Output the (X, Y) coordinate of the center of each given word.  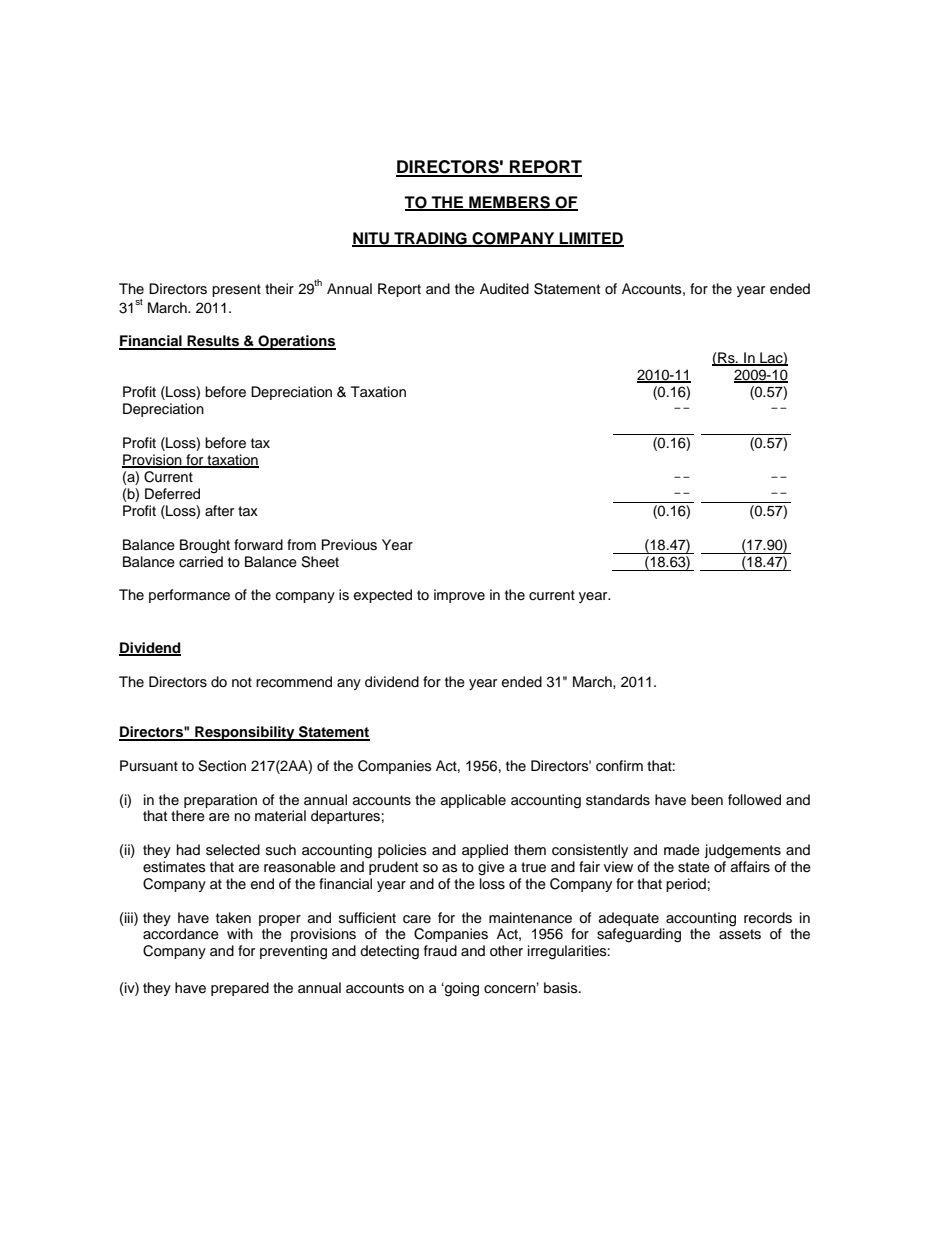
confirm (619, 766)
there (188, 816)
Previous (349, 545)
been (707, 800)
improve (459, 596)
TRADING (430, 239)
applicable (473, 801)
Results (213, 342)
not (242, 682)
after (219, 511)
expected (383, 596)
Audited (504, 289)
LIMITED (591, 239)
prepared (240, 989)
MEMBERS (509, 203)
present (236, 290)
